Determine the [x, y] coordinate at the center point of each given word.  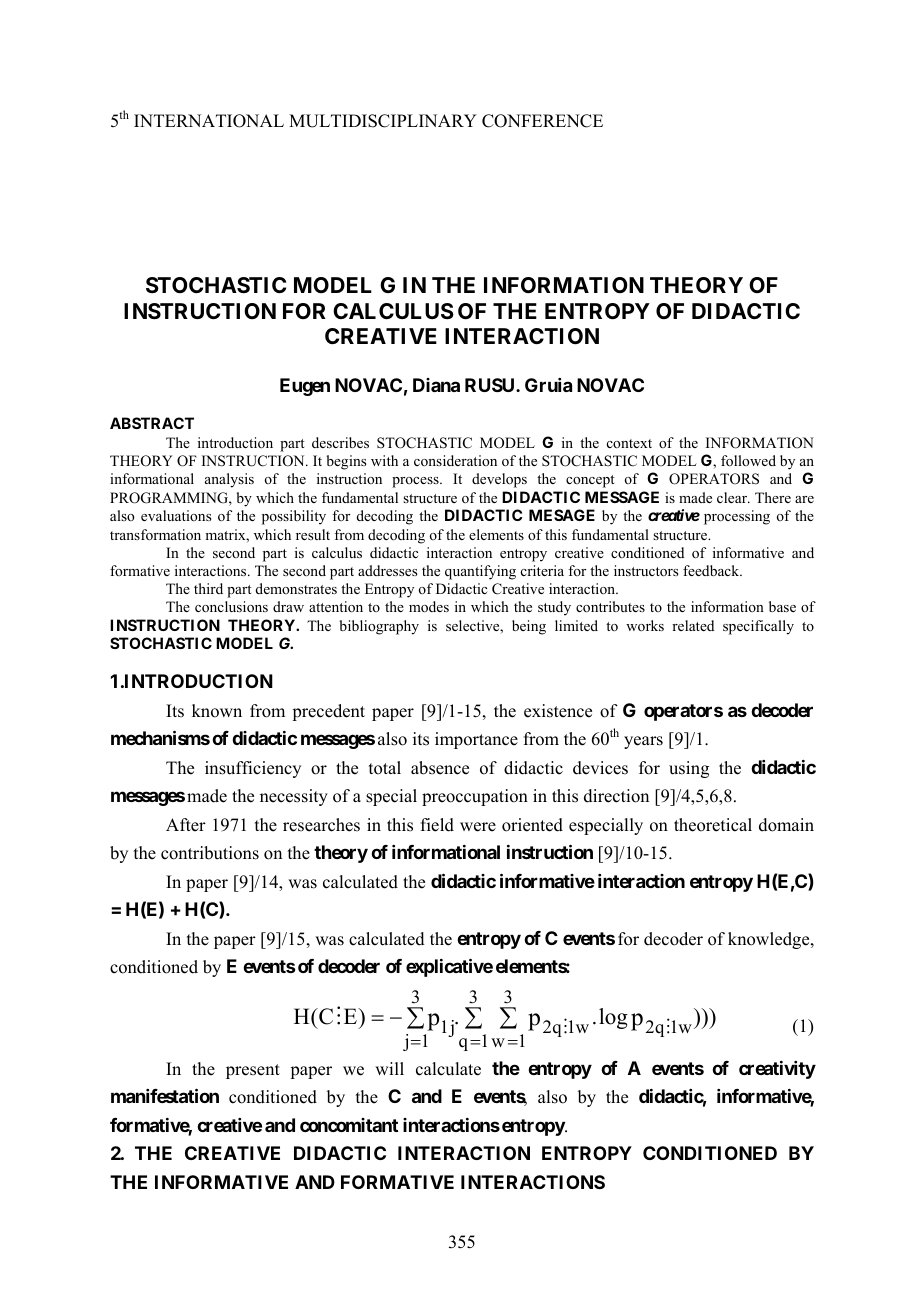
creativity [777, 1070]
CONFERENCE [542, 121]
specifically [758, 627]
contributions [210, 853]
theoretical [713, 825]
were [478, 827]
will [389, 1068]
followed [748, 461]
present [253, 1071]
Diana [436, 385]
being [529, 627]
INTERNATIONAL [209, 121]
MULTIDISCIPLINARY [383, 121]
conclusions [231, 607]
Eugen [305, 387]
